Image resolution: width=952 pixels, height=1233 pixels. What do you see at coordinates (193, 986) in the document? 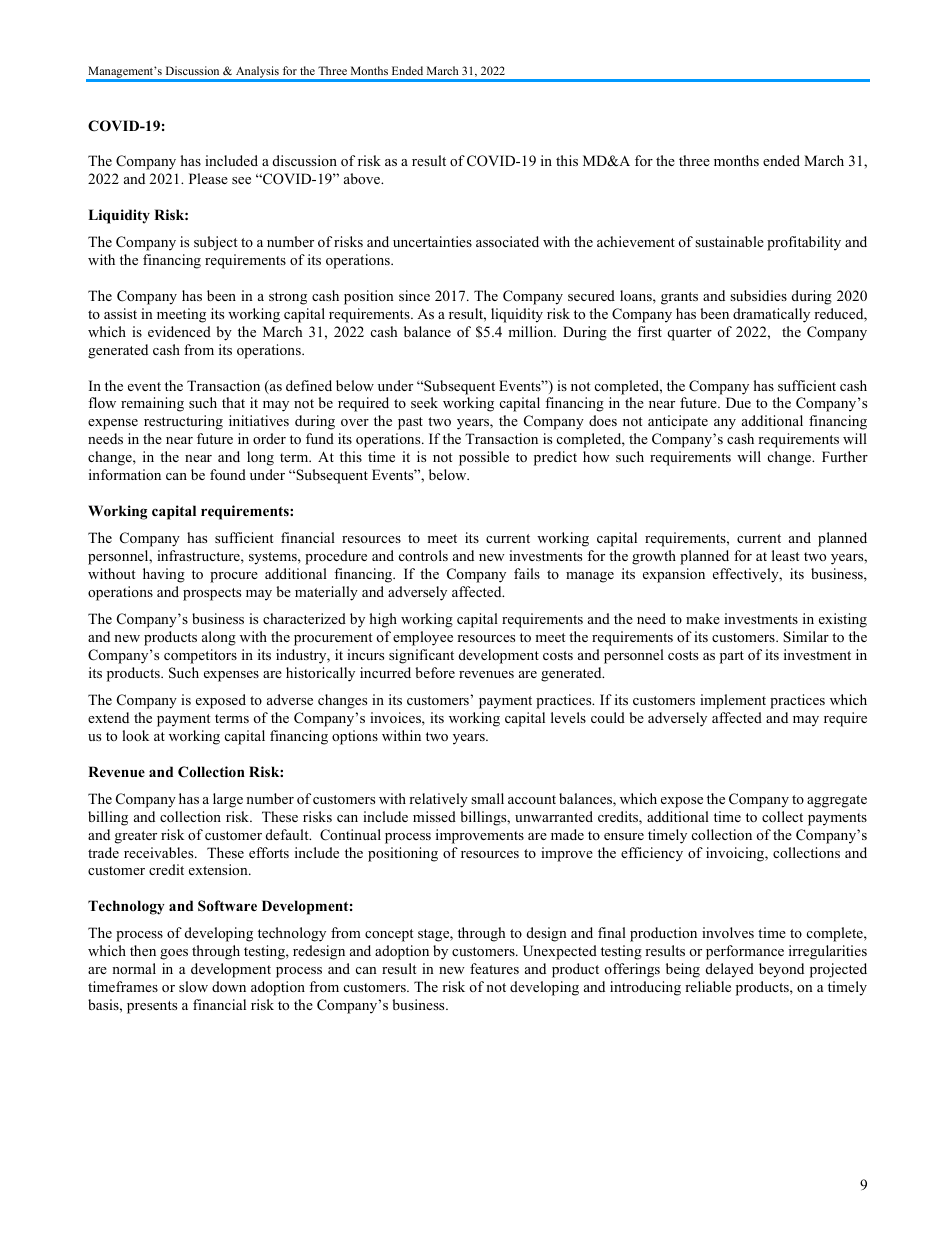
I see `slow` at bounding box center [193, 986].
